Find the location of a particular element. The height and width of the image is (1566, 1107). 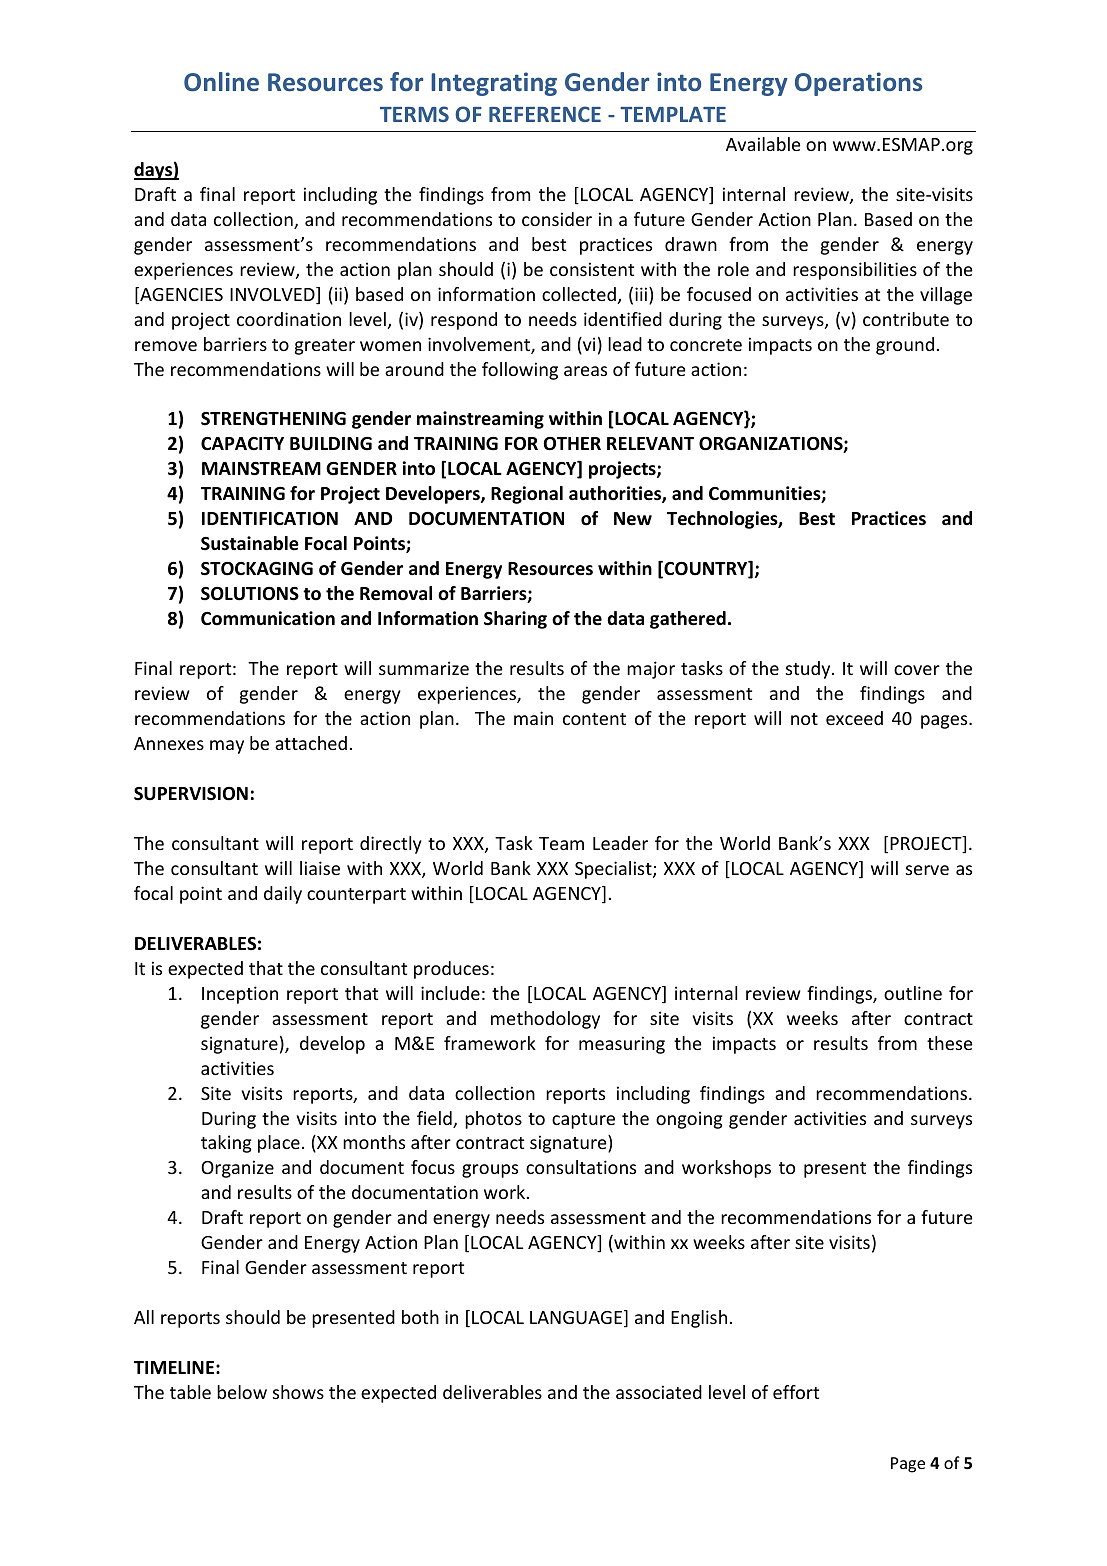

may is located at coordinates (227, 747).
